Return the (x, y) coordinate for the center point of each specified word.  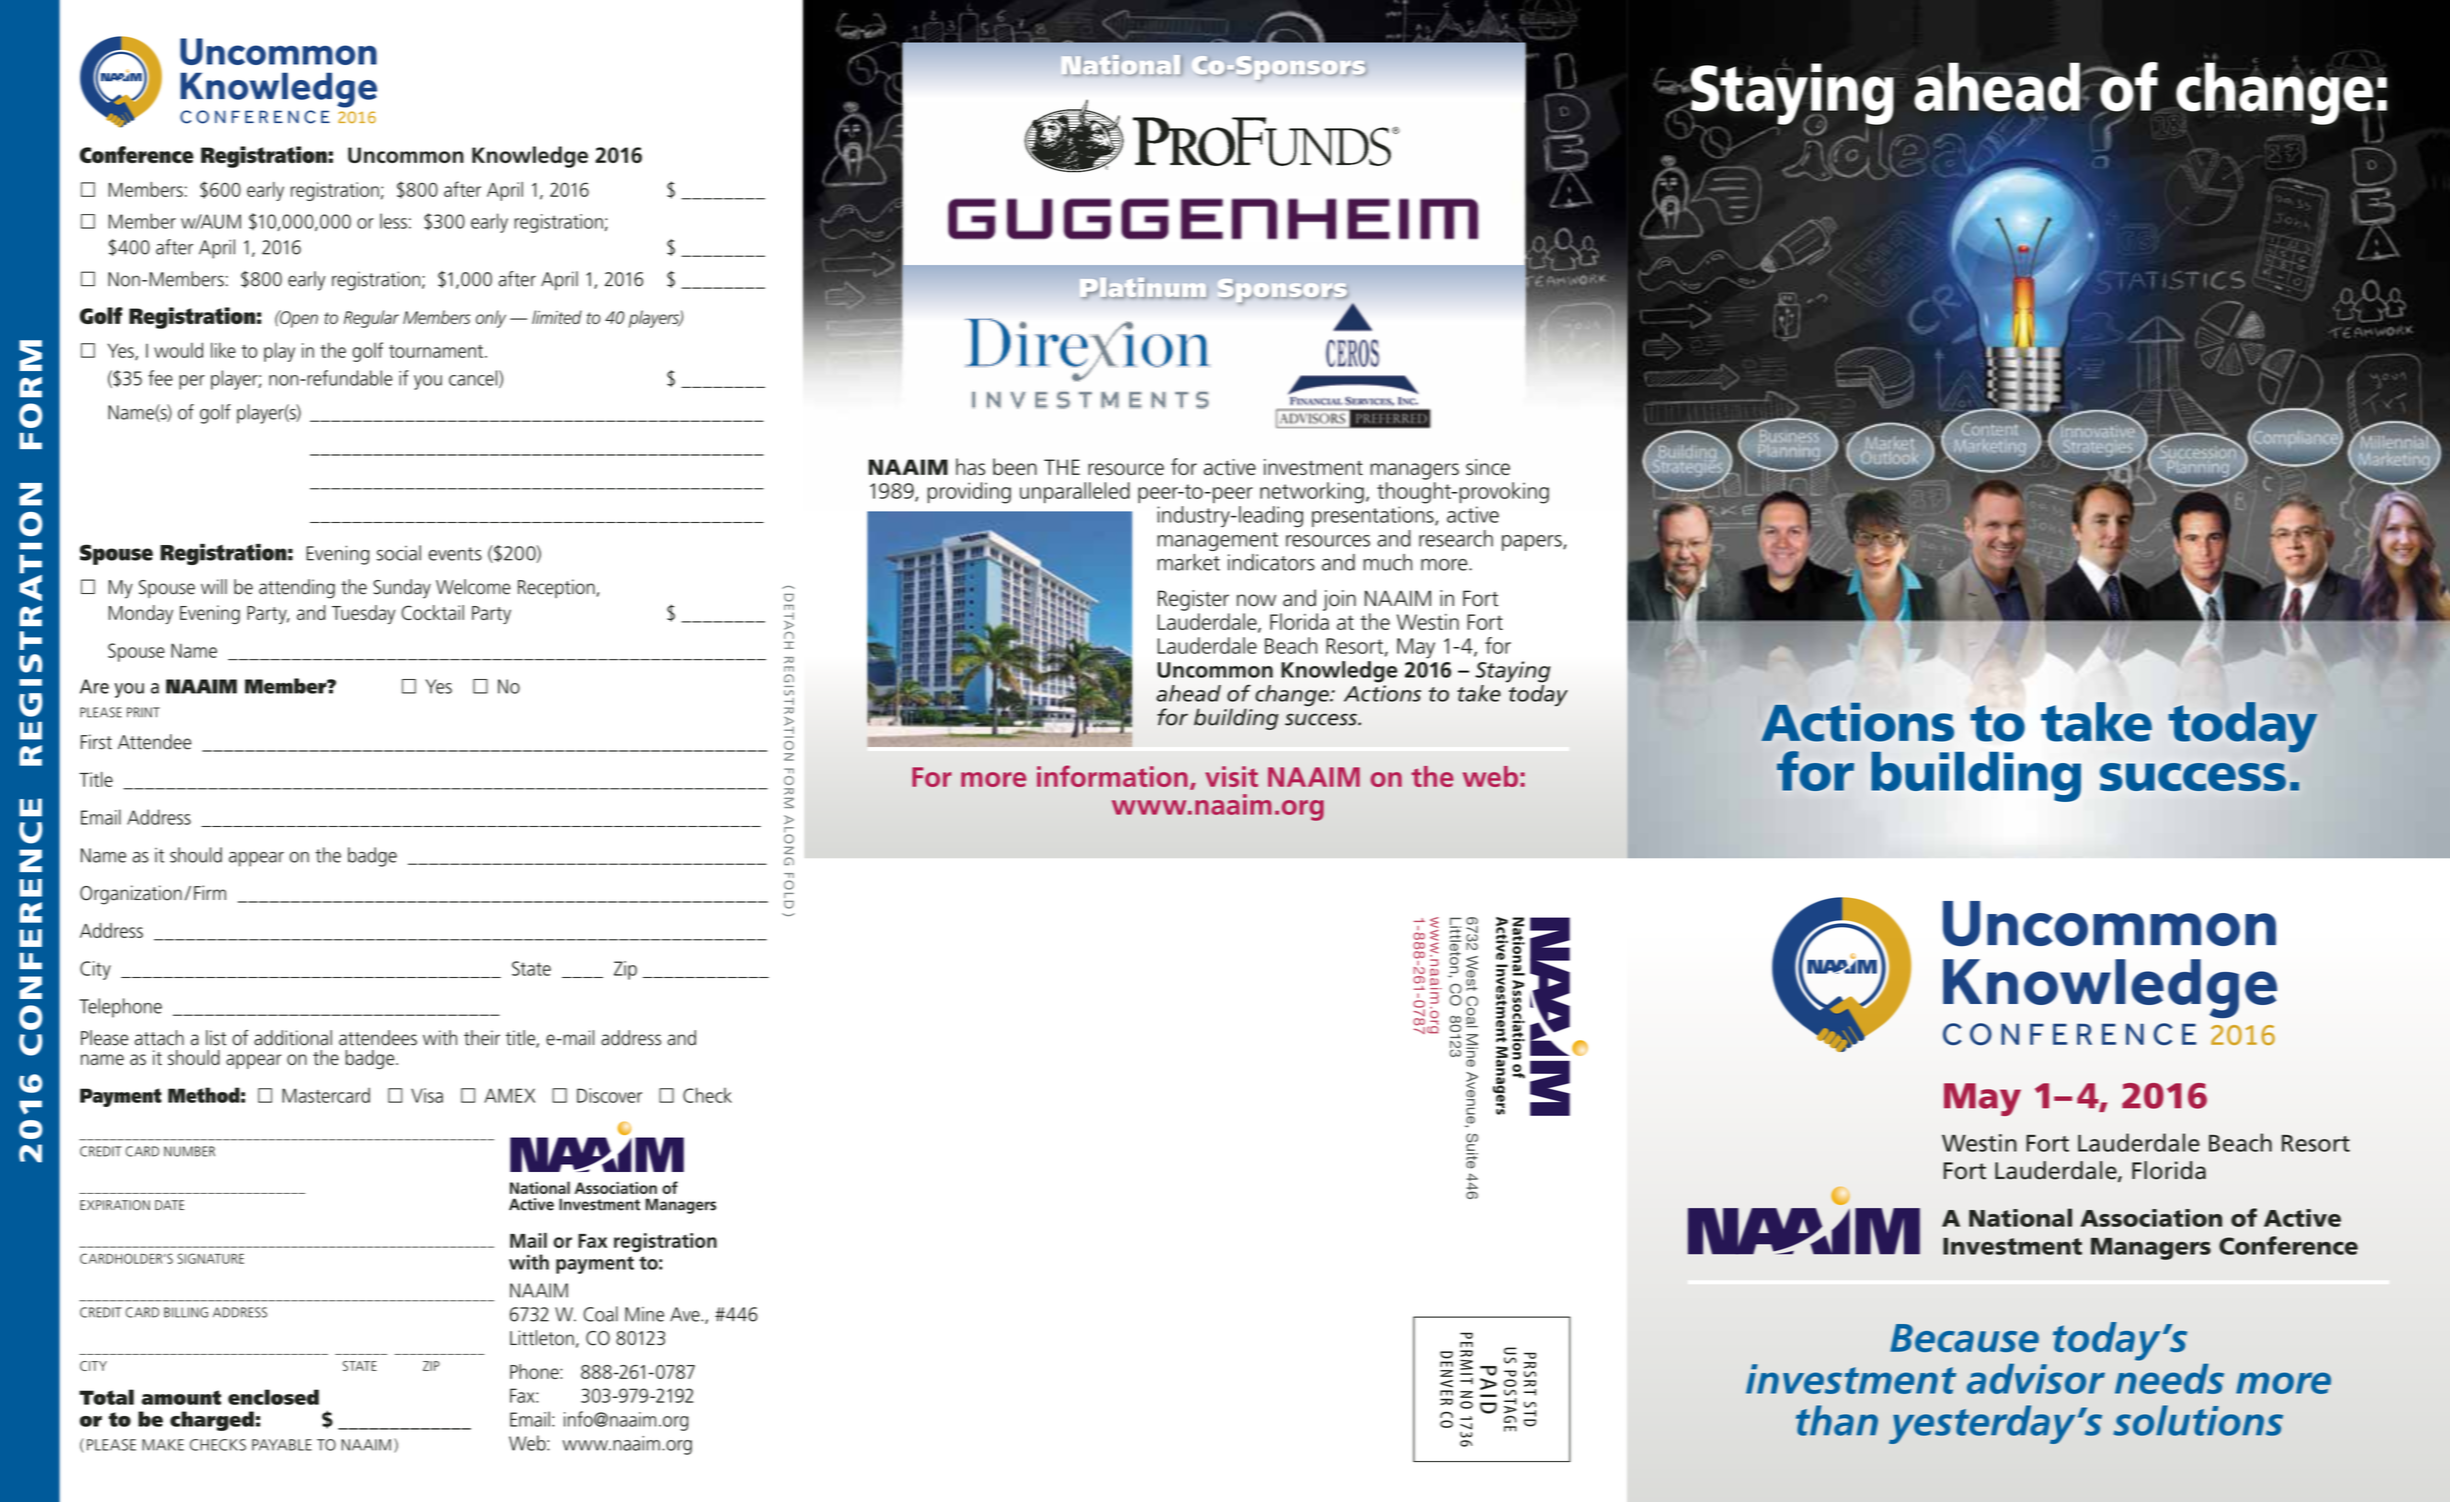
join (1339, 600)
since (1488, 467)
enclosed (273, 1397)
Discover (609, 1095)
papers (1533, 543)
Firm (210, 892)
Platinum (1143, 287)
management (1217, 541)
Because (1964, 1338)
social (399, 553)
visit (1231, 776)
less (393, 221)
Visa (427, 1095)
